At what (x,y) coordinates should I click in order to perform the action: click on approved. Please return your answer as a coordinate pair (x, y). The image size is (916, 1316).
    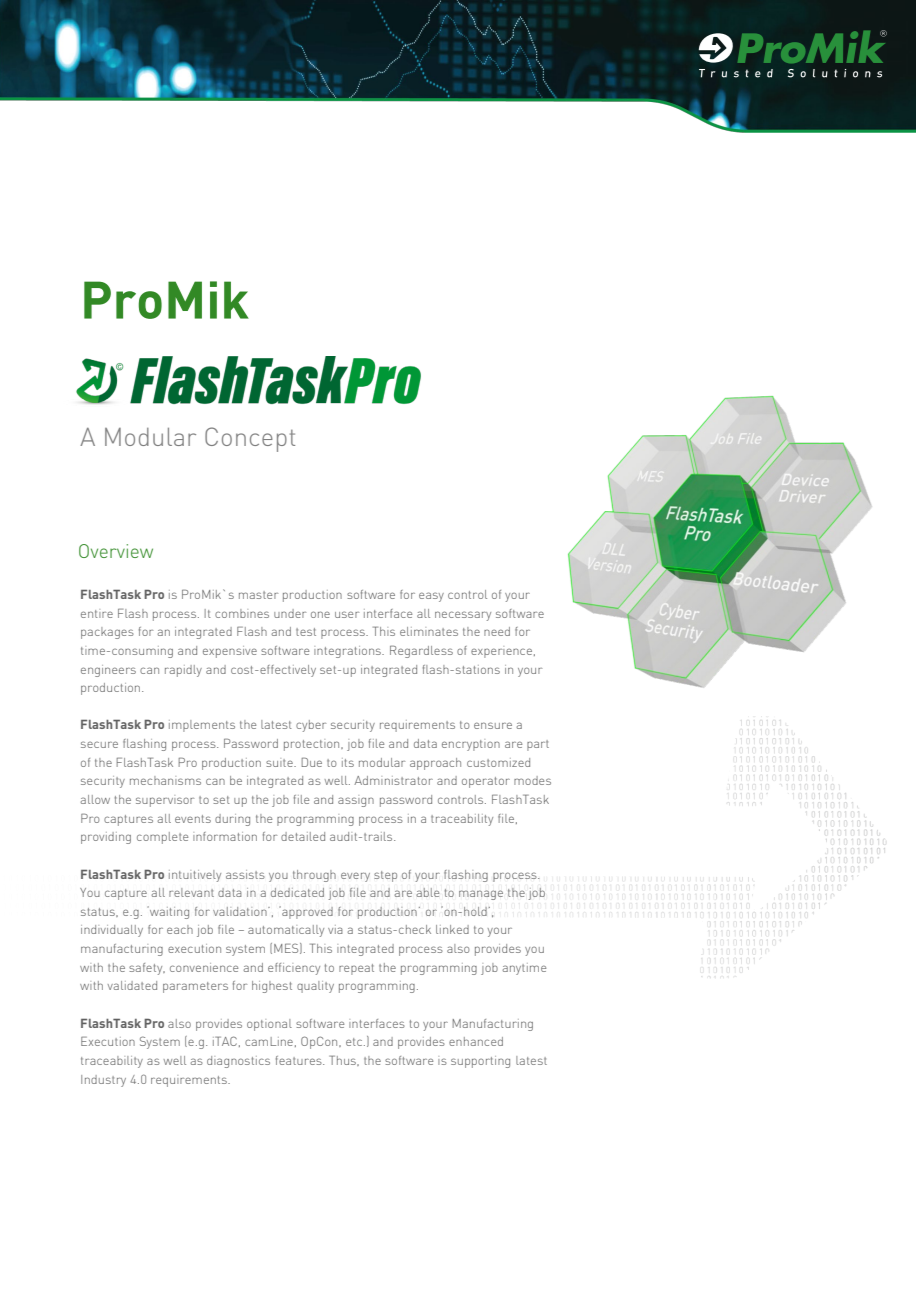
    Looking at the image, I should click on (306, 912).
